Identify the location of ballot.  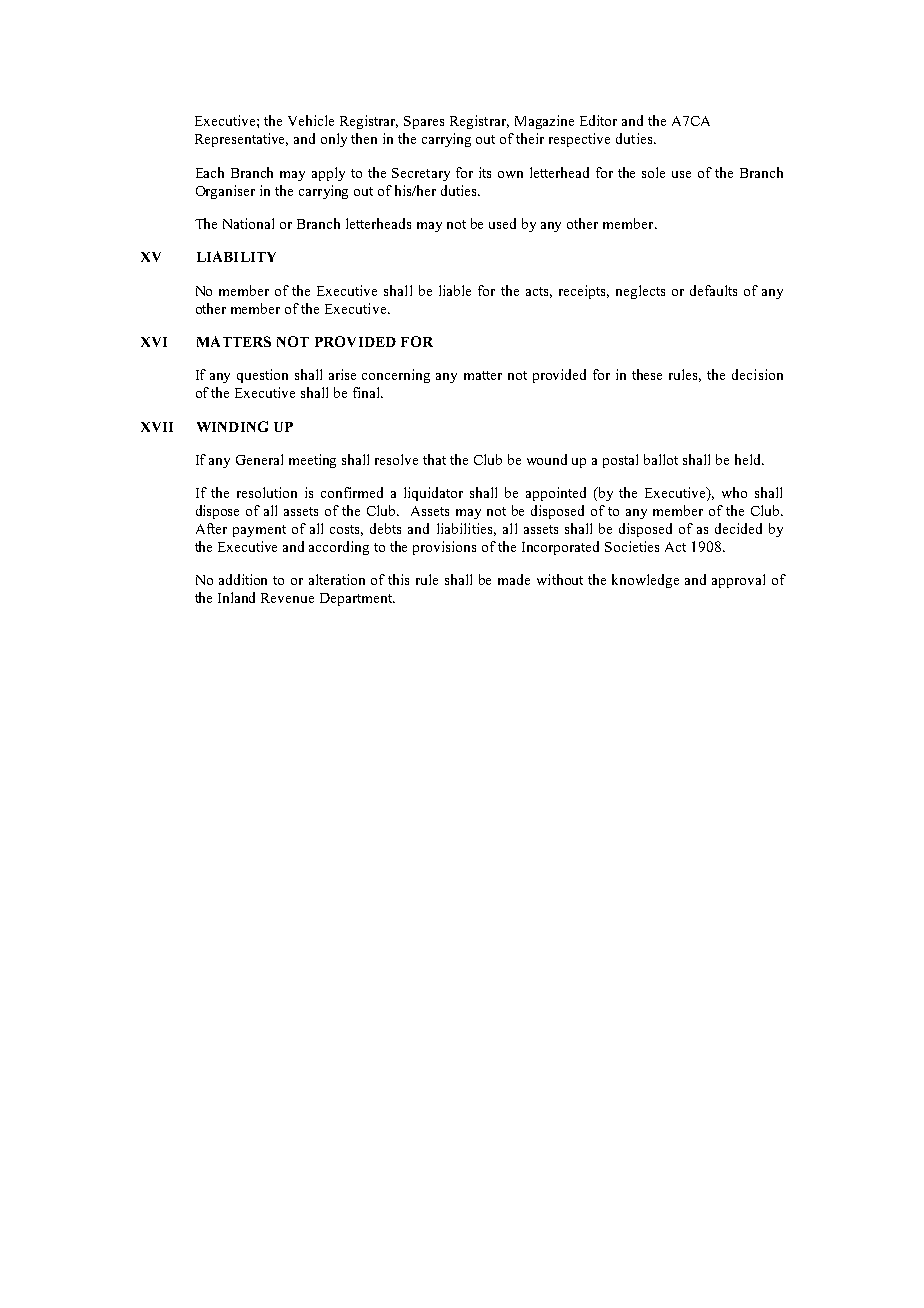
(661, 459).
